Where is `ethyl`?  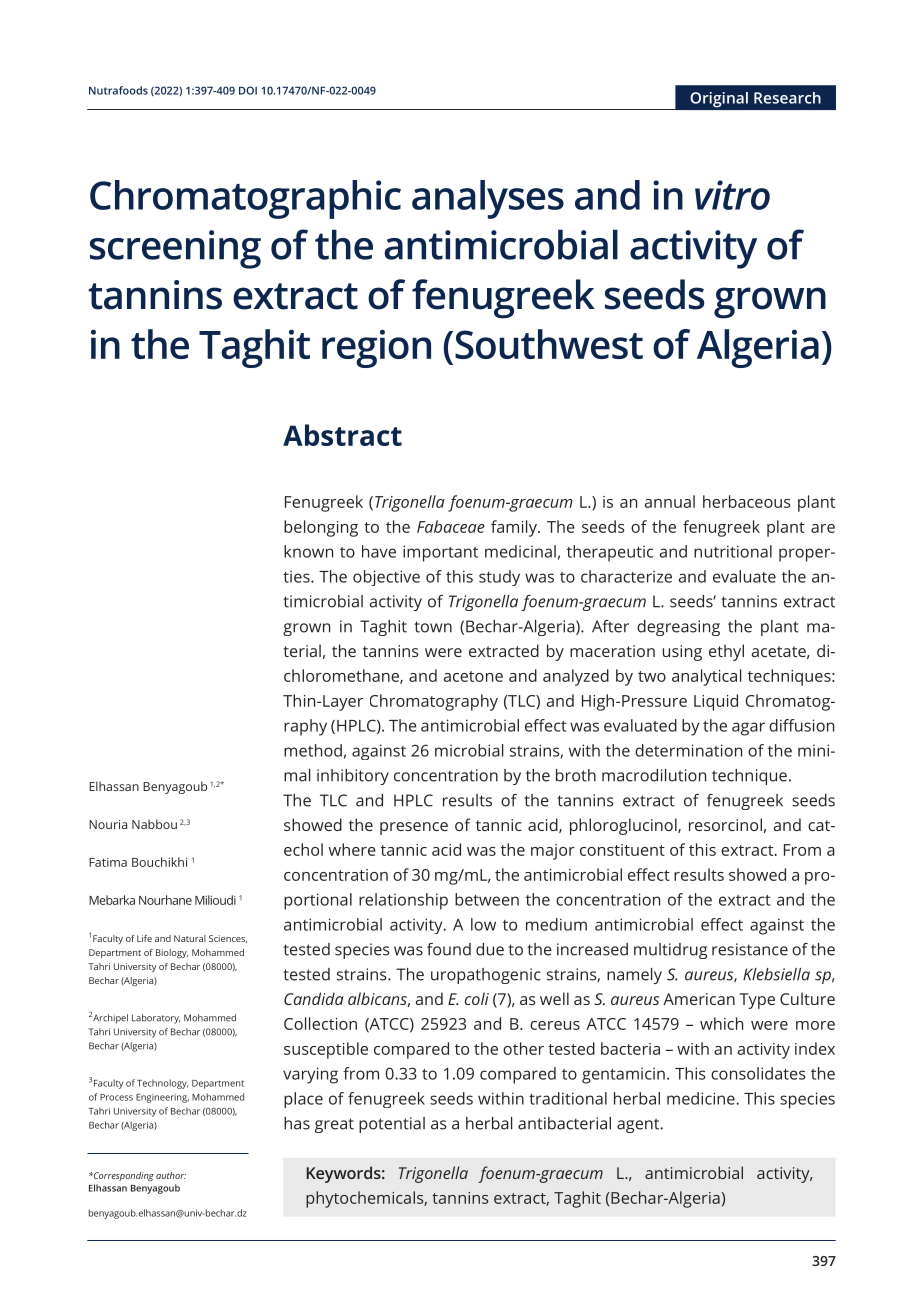 ethyl is located at coordinates (726, 652).
